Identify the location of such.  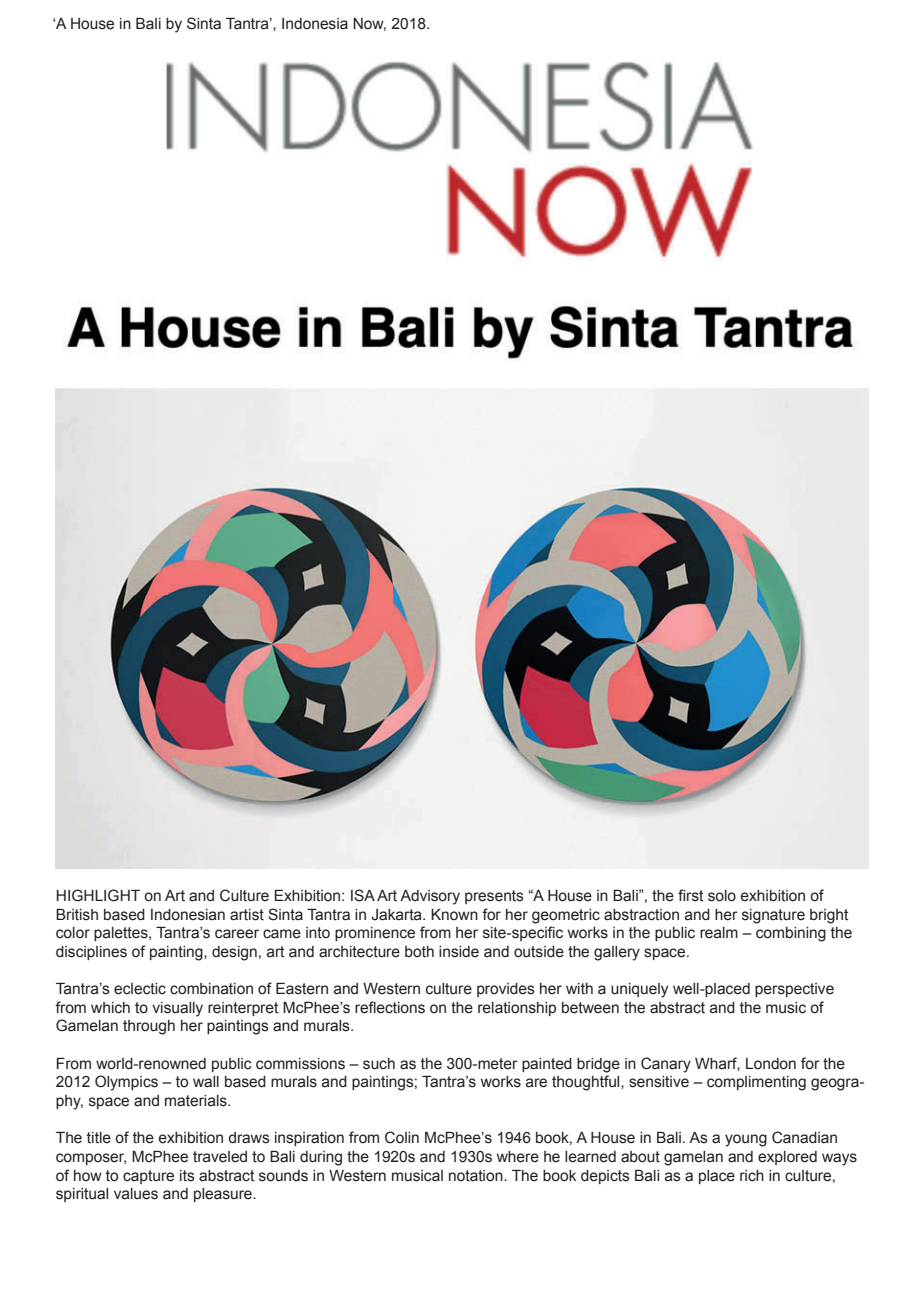
(379, 1064).
